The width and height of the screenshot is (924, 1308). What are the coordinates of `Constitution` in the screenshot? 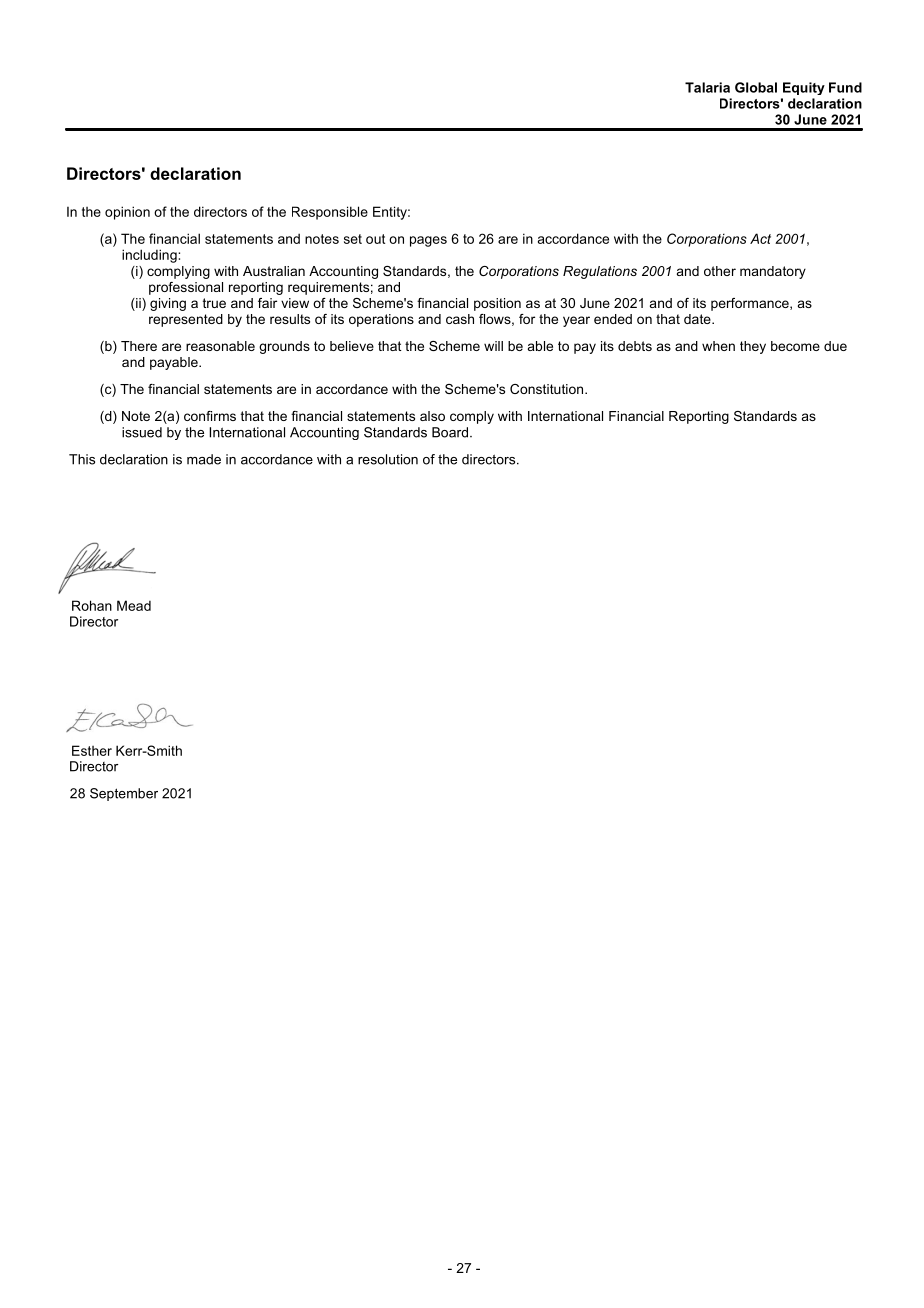 It's located at (548, 389).
